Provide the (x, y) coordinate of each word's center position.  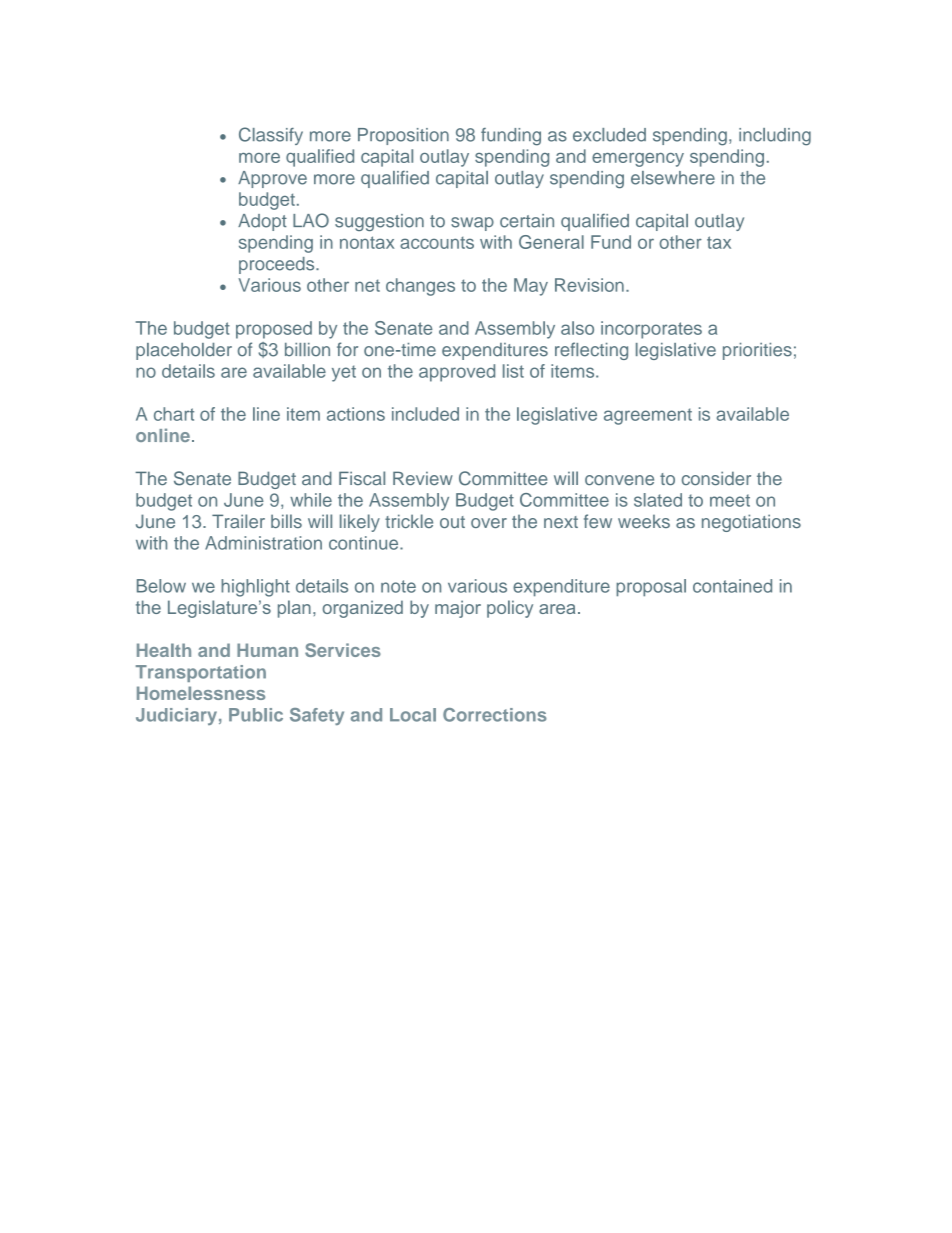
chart (174, 414)
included (425, 414)
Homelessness (201, 693)
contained (732, 586)
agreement (648, 416)
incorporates (651, 330)
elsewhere (673, 178)
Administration (263, 543)
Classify (271, 136)
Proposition (403, 136)
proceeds (278, 265)
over (489, 523)
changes (420, 287)
